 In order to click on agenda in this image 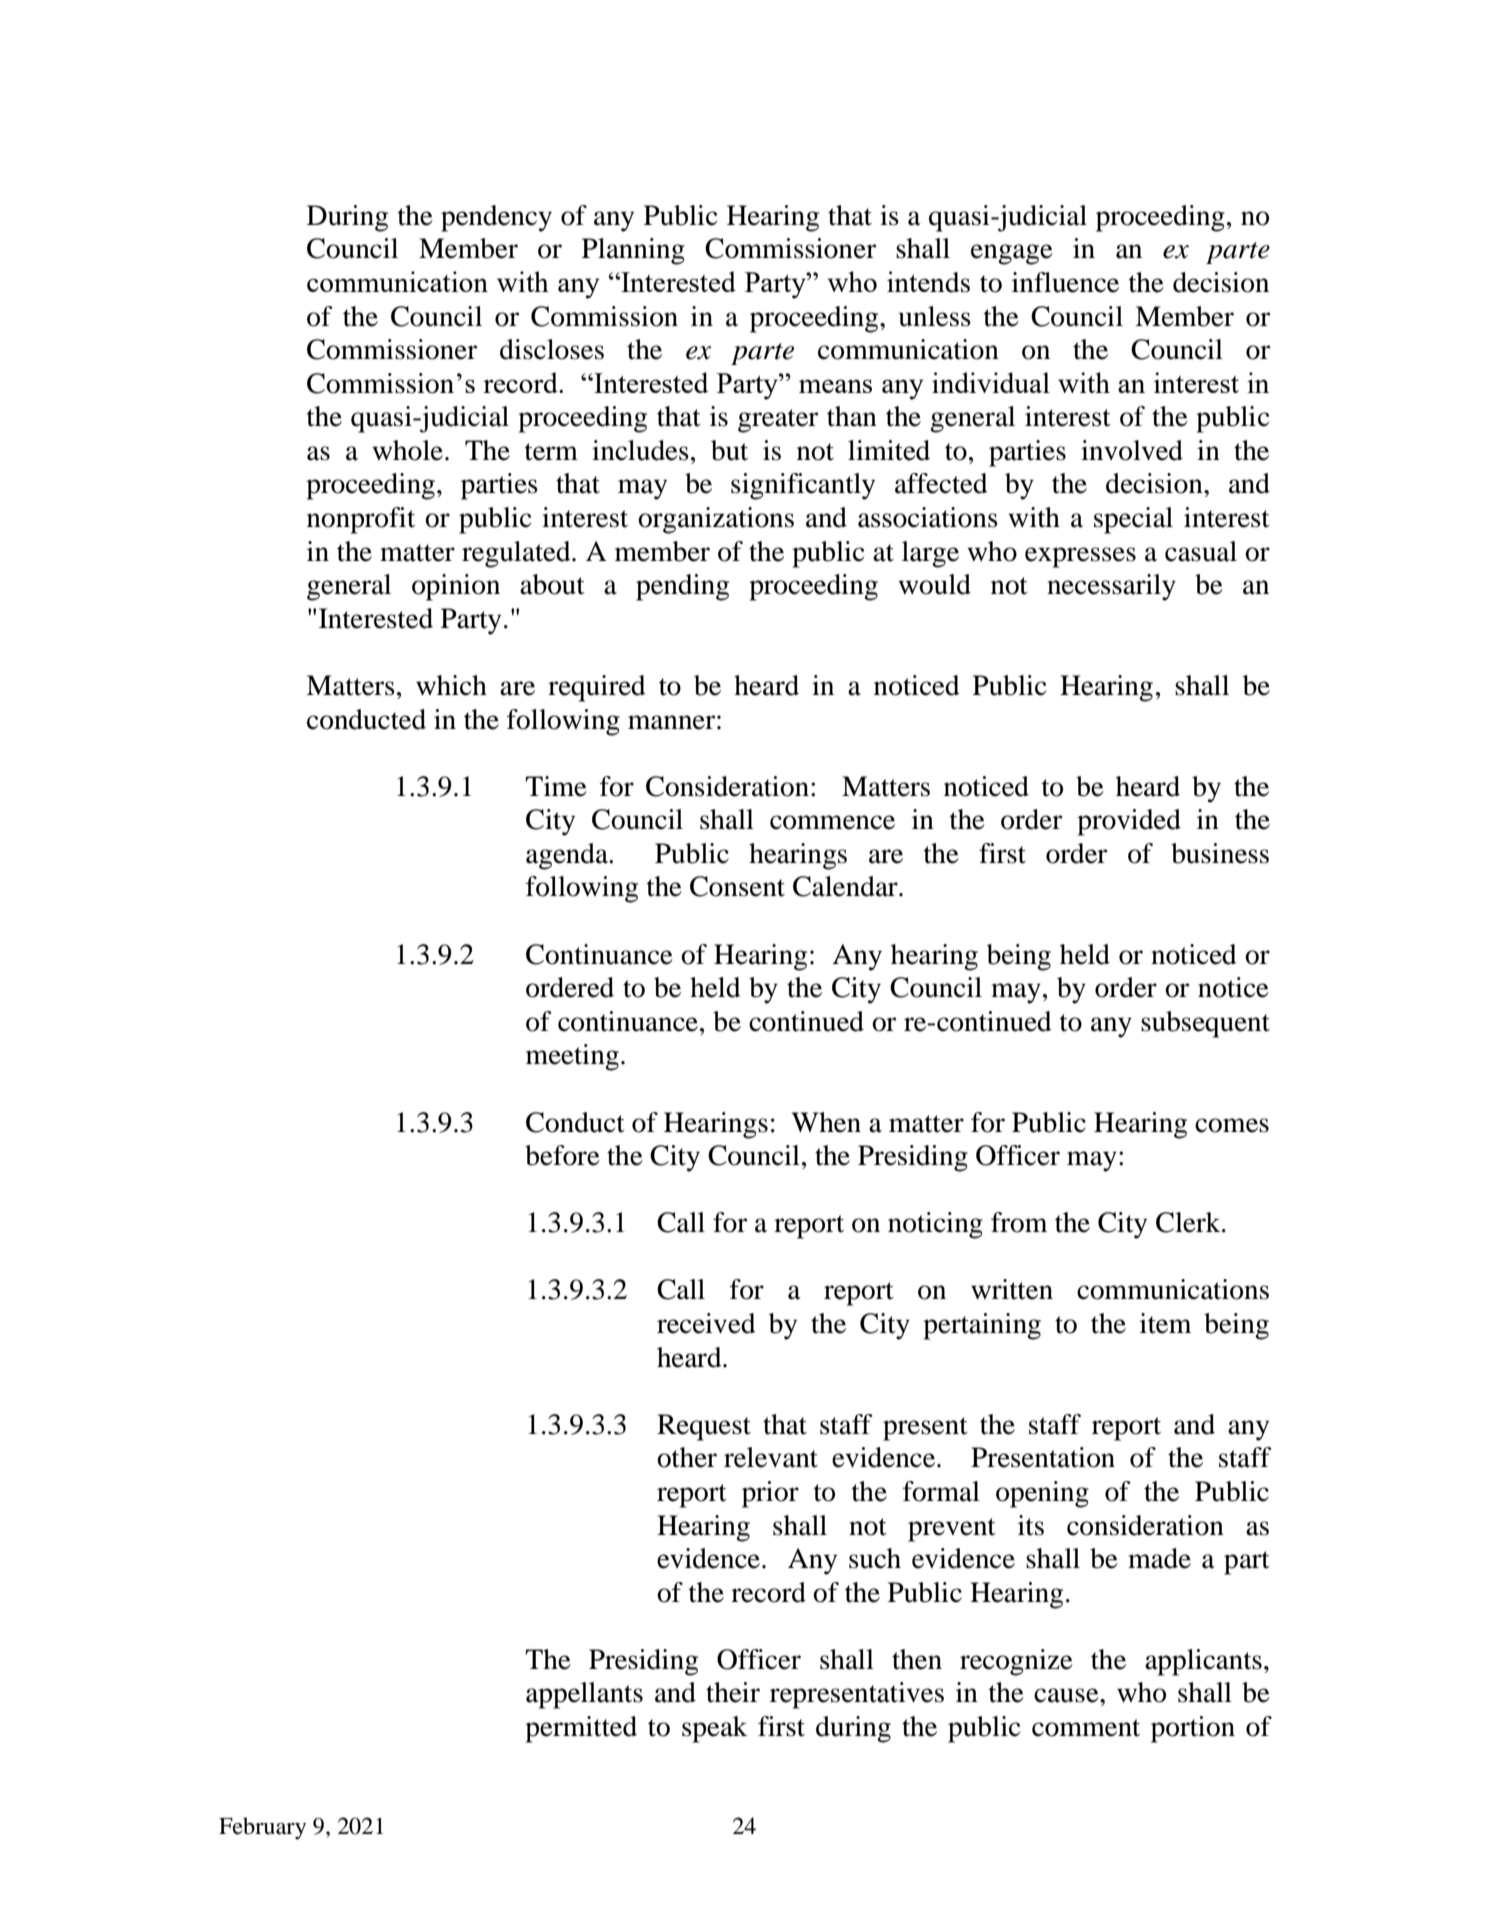, I will do `click(568, 856)`.
